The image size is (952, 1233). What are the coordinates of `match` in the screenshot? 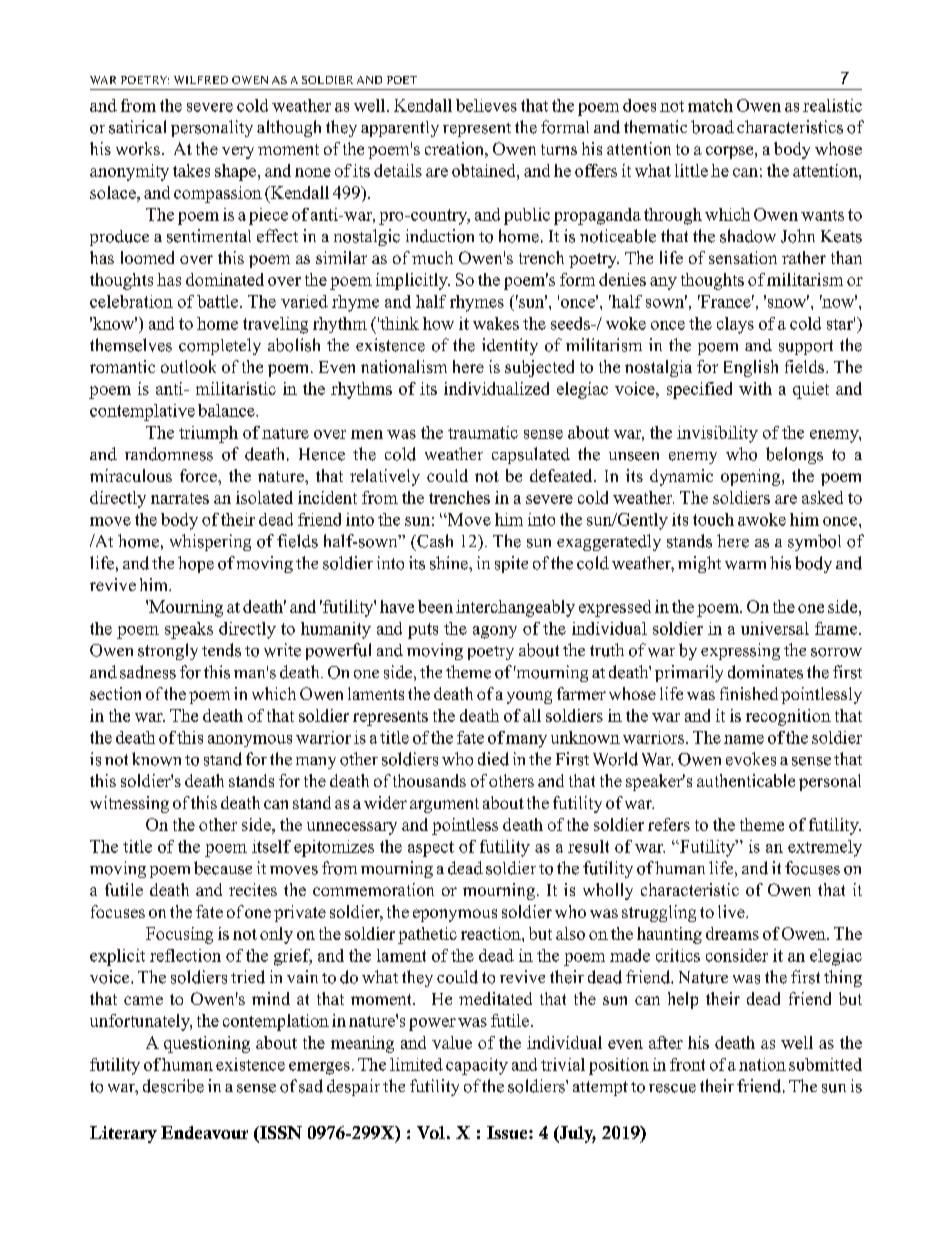 It's located at (710, 105).
